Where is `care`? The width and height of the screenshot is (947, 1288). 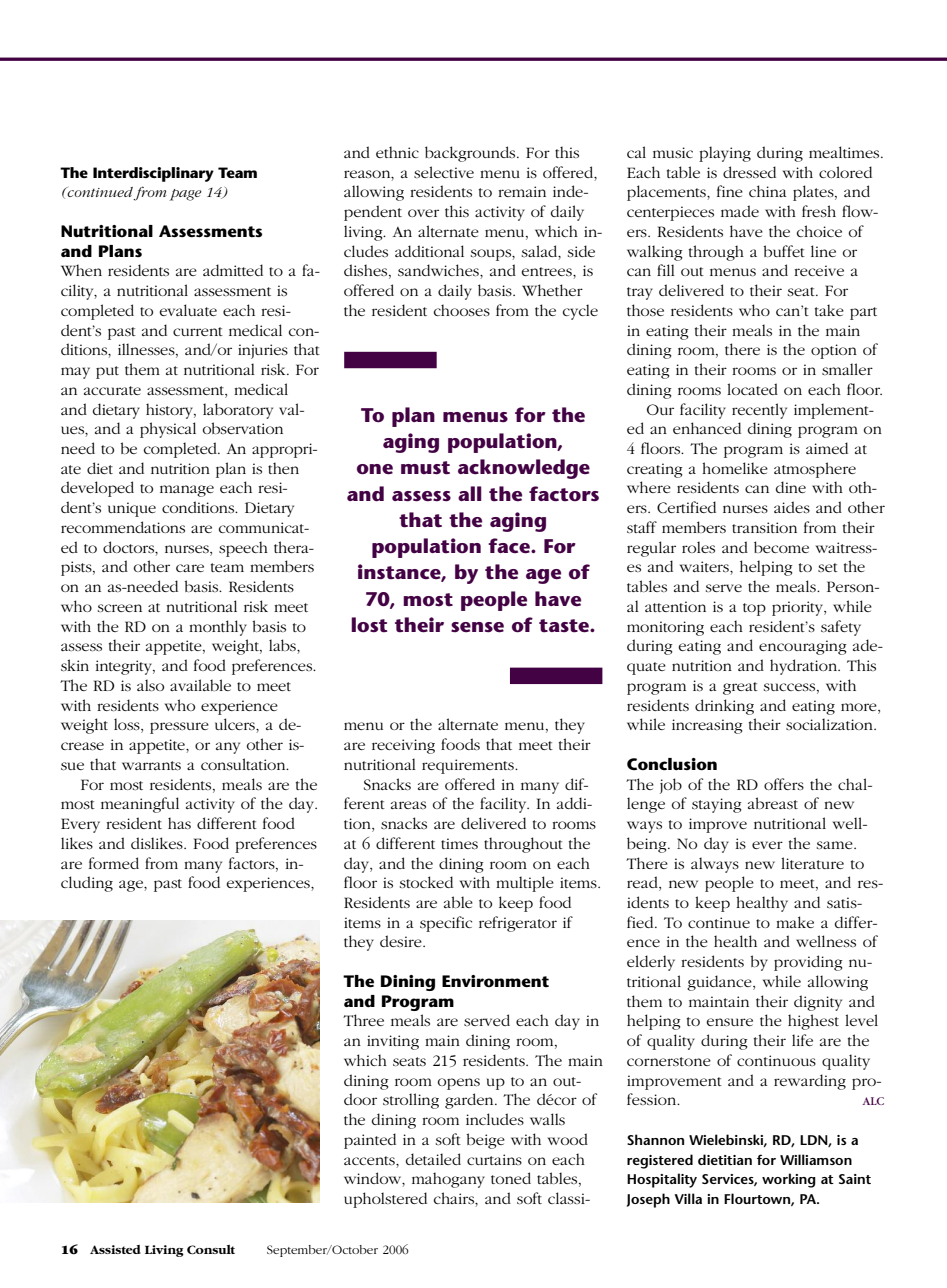 care is located at coordinates (190, 568).
